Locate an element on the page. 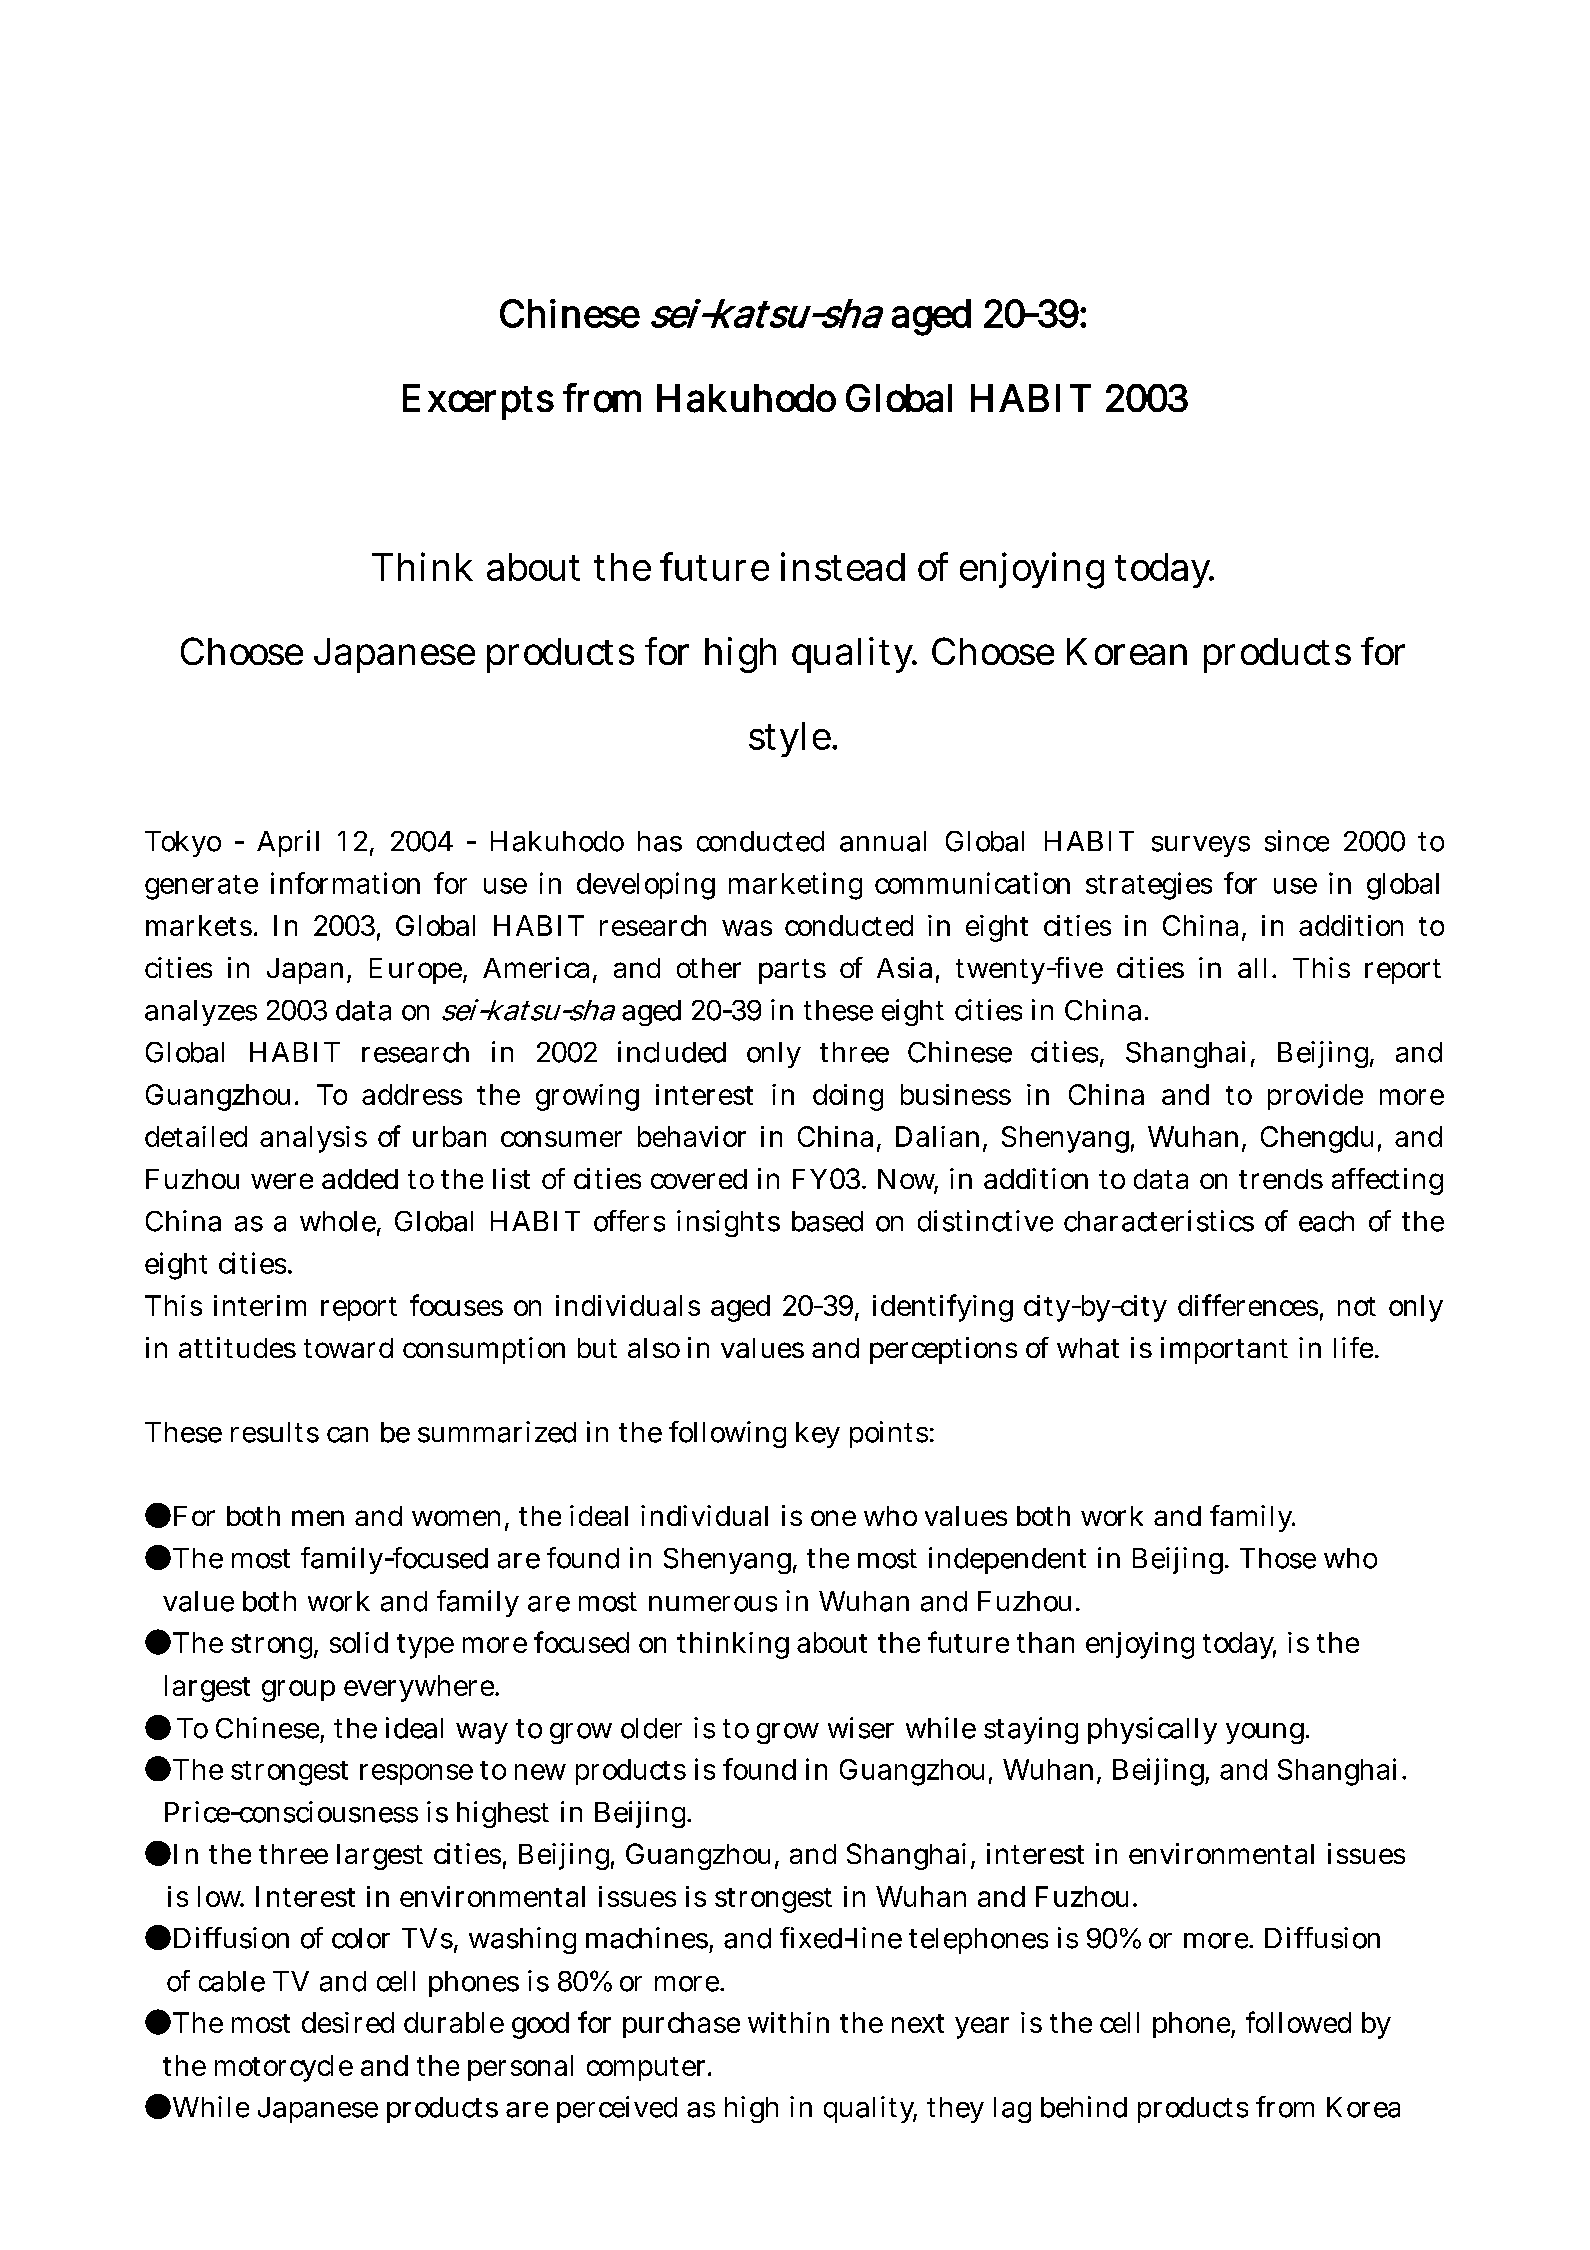 Image resolution: width=1590 pixels, height=2250 pixels. young is located at coordinates (1267, 1733).
